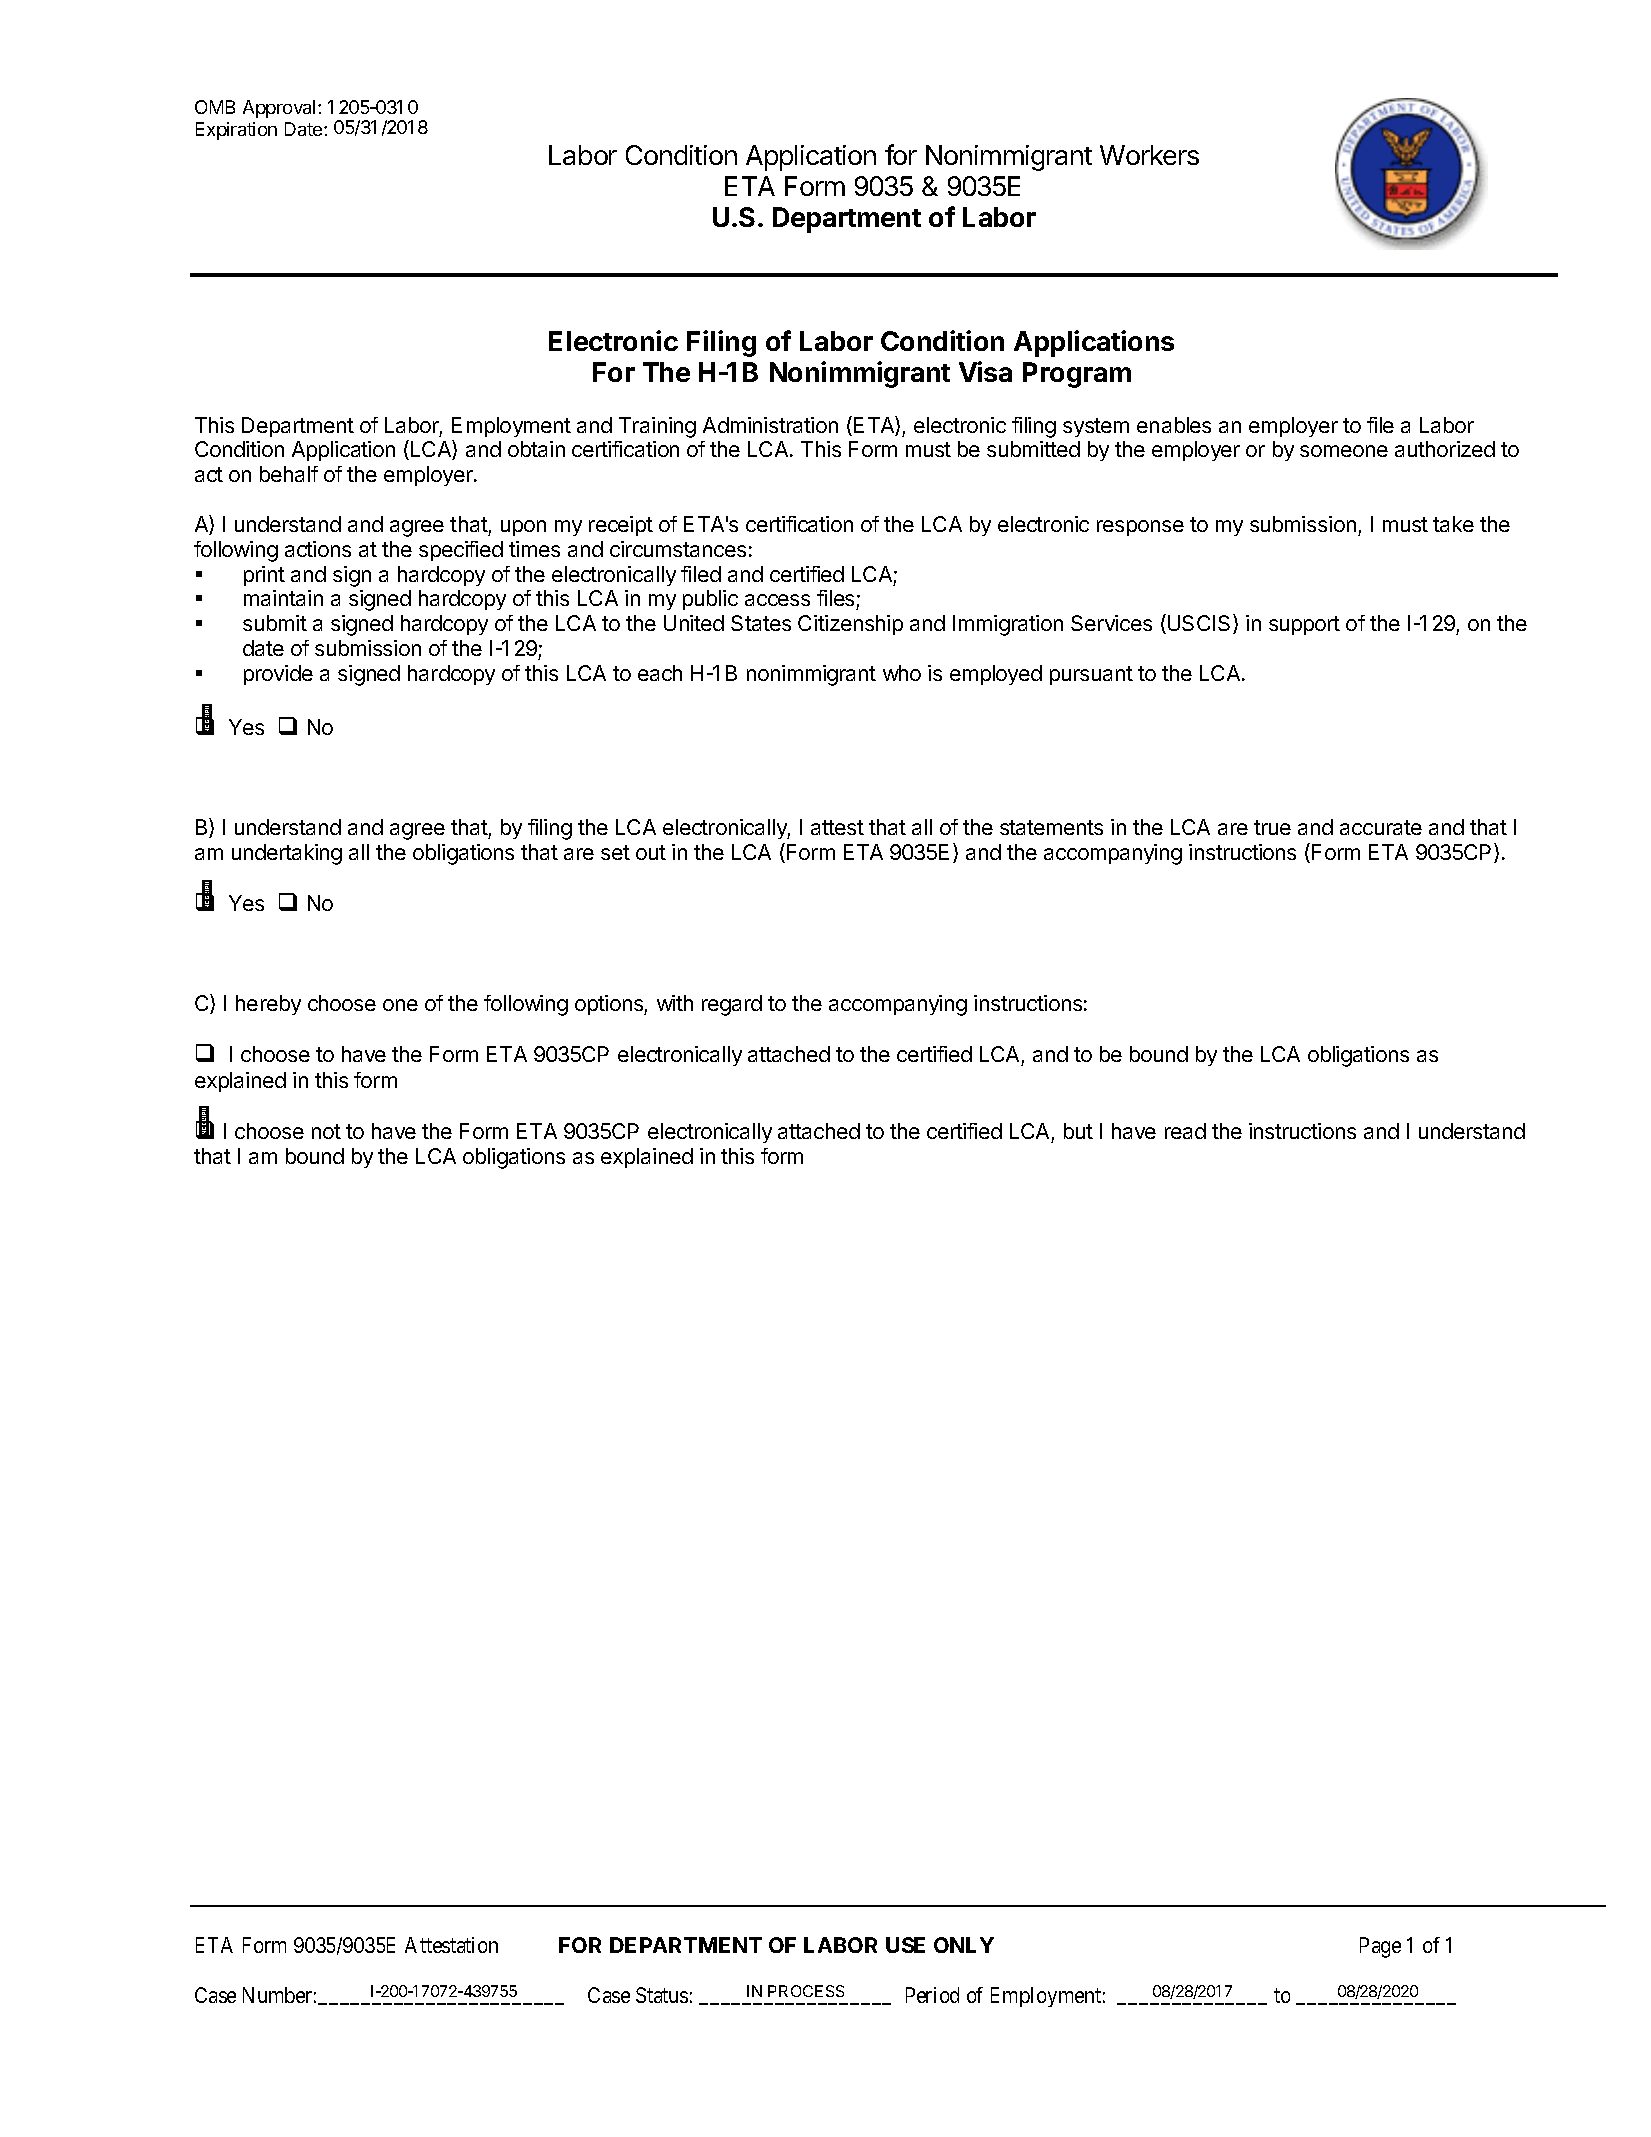 The width and height of the image is (1651, 2137). I want to click on read, so click(1185, 1131).
